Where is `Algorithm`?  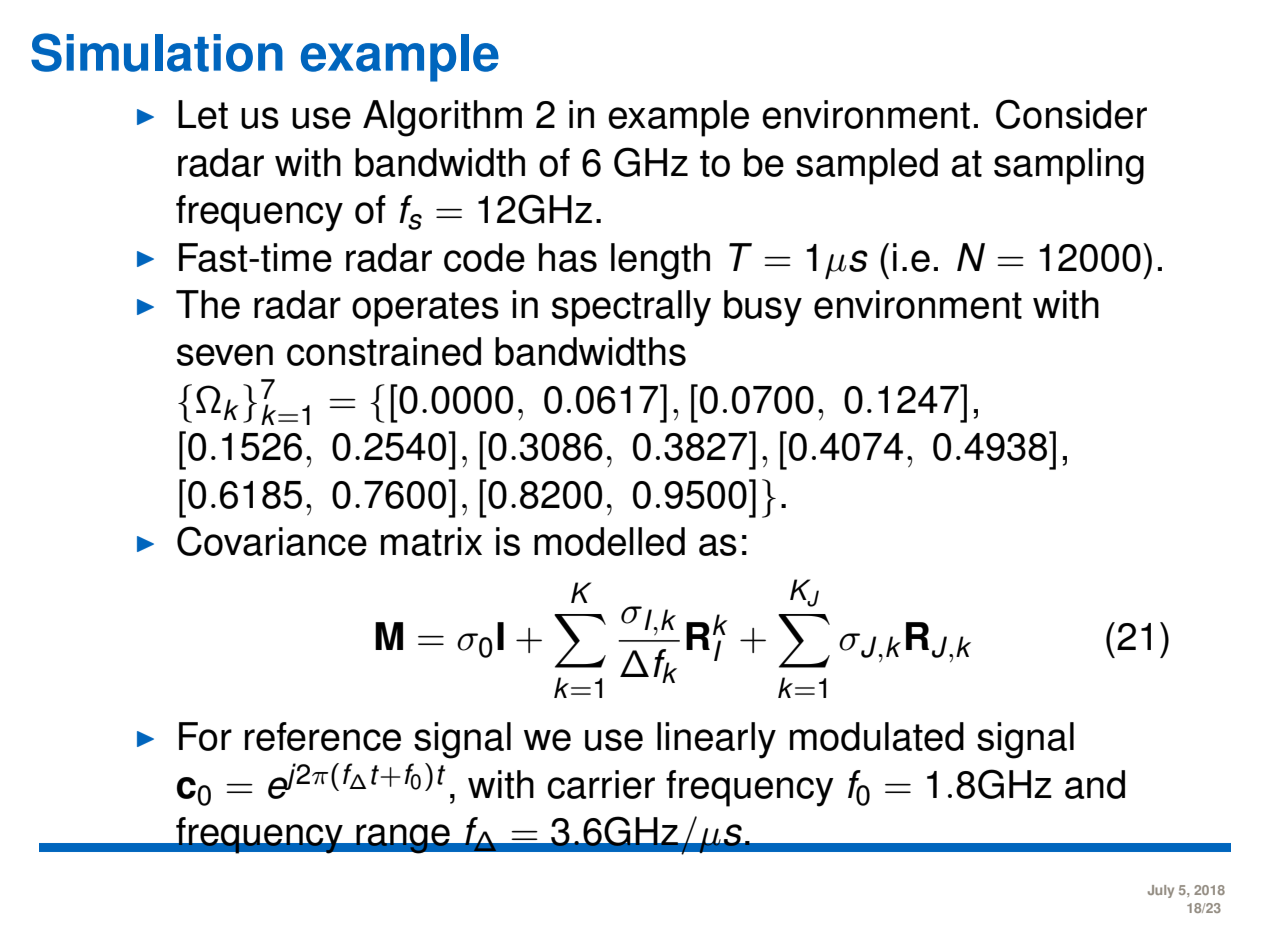 Algorithm is located at coordinates (442, 118).
